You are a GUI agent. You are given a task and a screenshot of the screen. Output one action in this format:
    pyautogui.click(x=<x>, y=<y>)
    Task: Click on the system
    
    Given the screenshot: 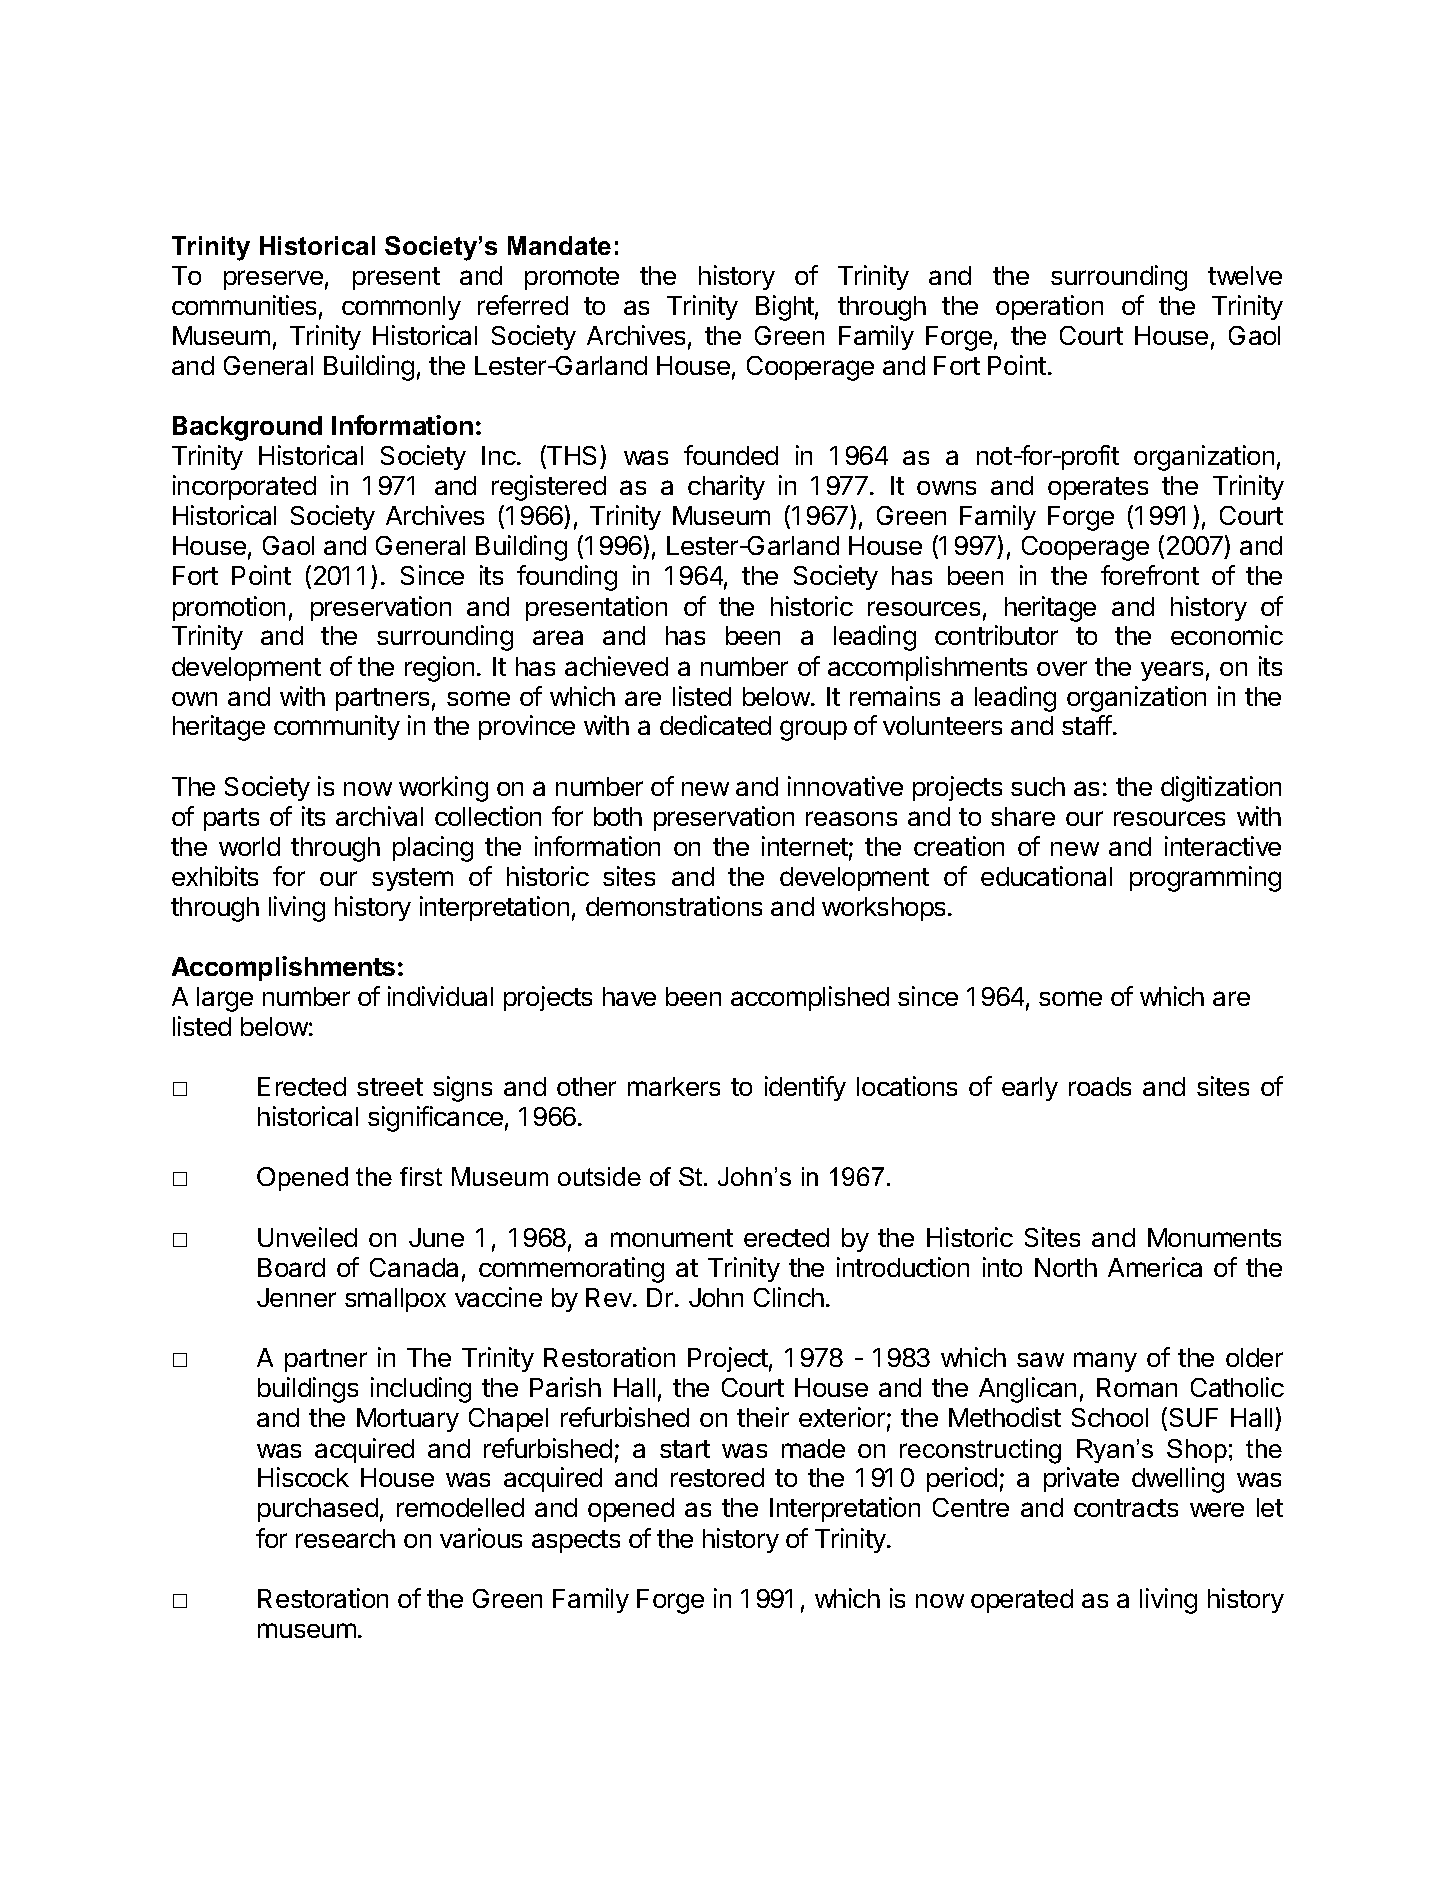 What is the action you would take?
    pyautogui.click(x=412, y=879)
